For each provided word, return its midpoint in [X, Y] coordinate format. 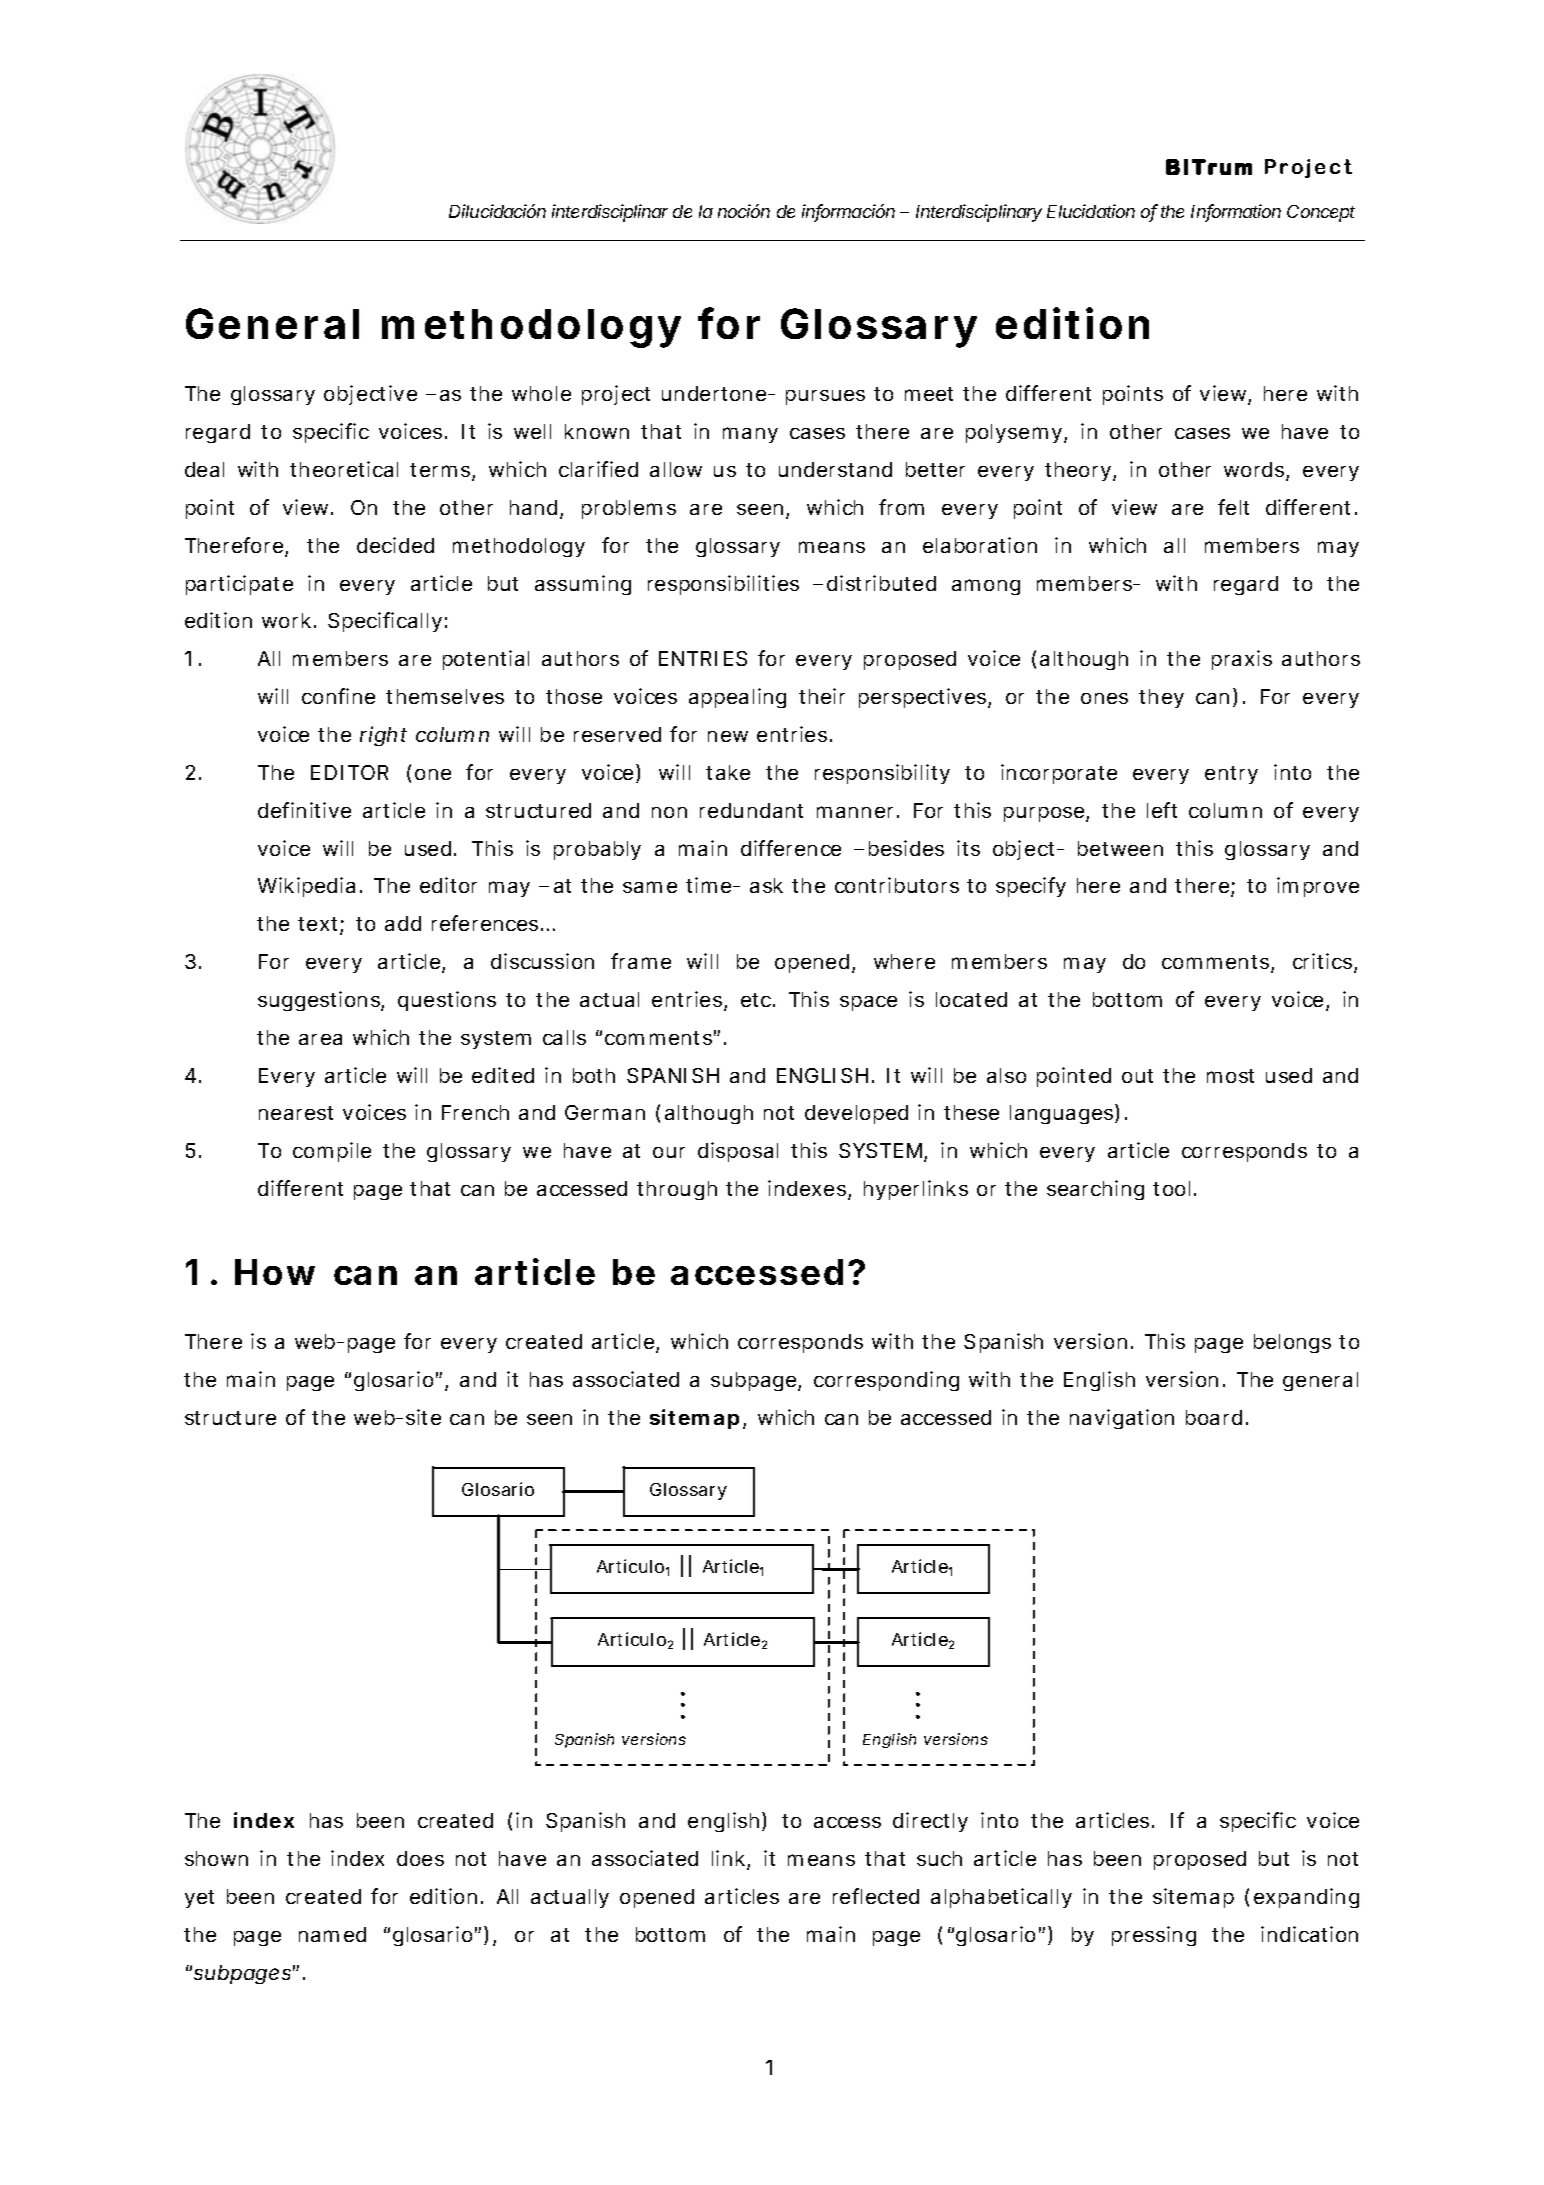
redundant [751, 810]
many [750, 435]
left [1162, 810]
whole [541, 393]
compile [332, 1152]
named [332, 1934]
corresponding [886, 1381]
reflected [876, 1896]
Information [1236, 212]
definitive [304, 810]
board [1214, 1417]
